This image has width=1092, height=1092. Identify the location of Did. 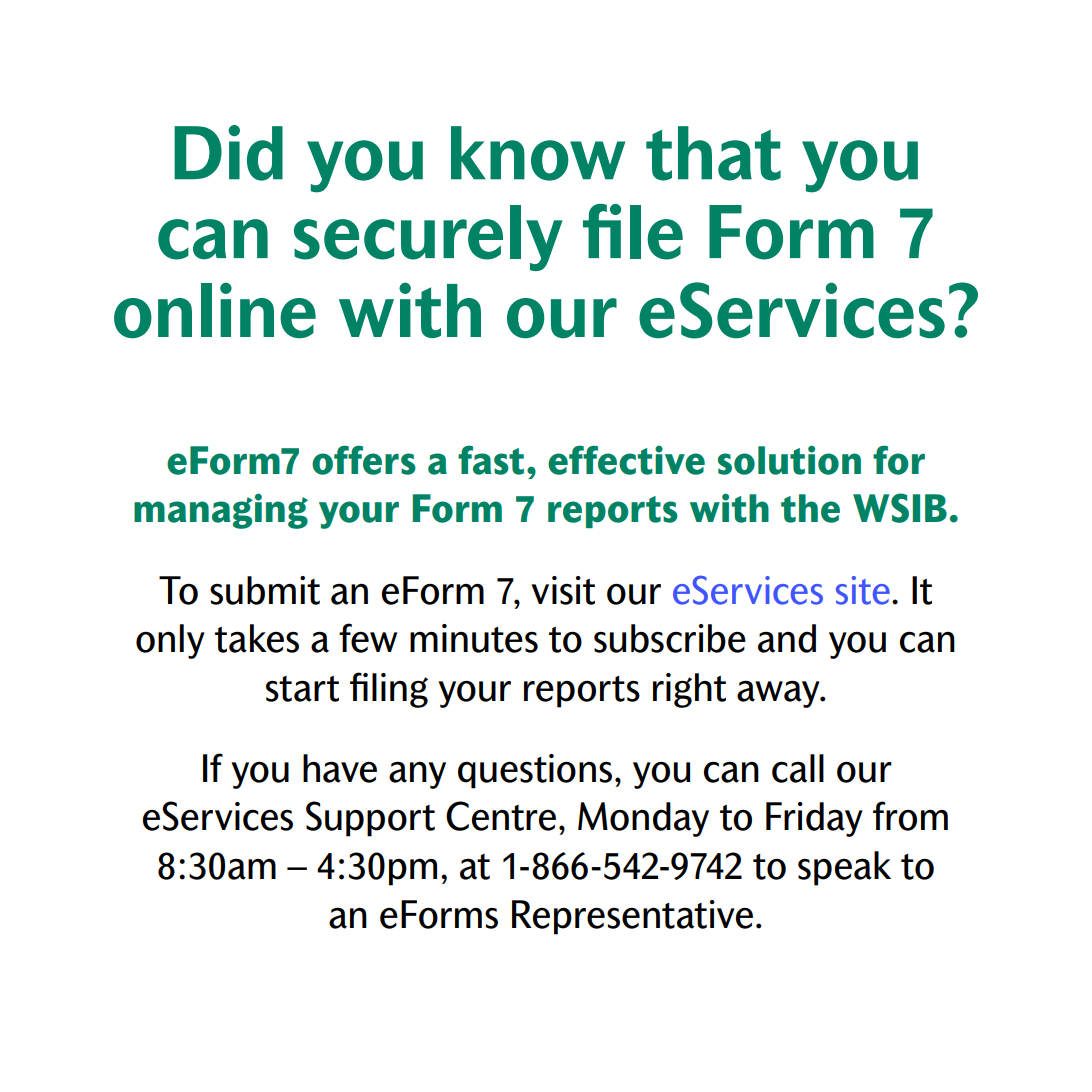
(228, 153).
